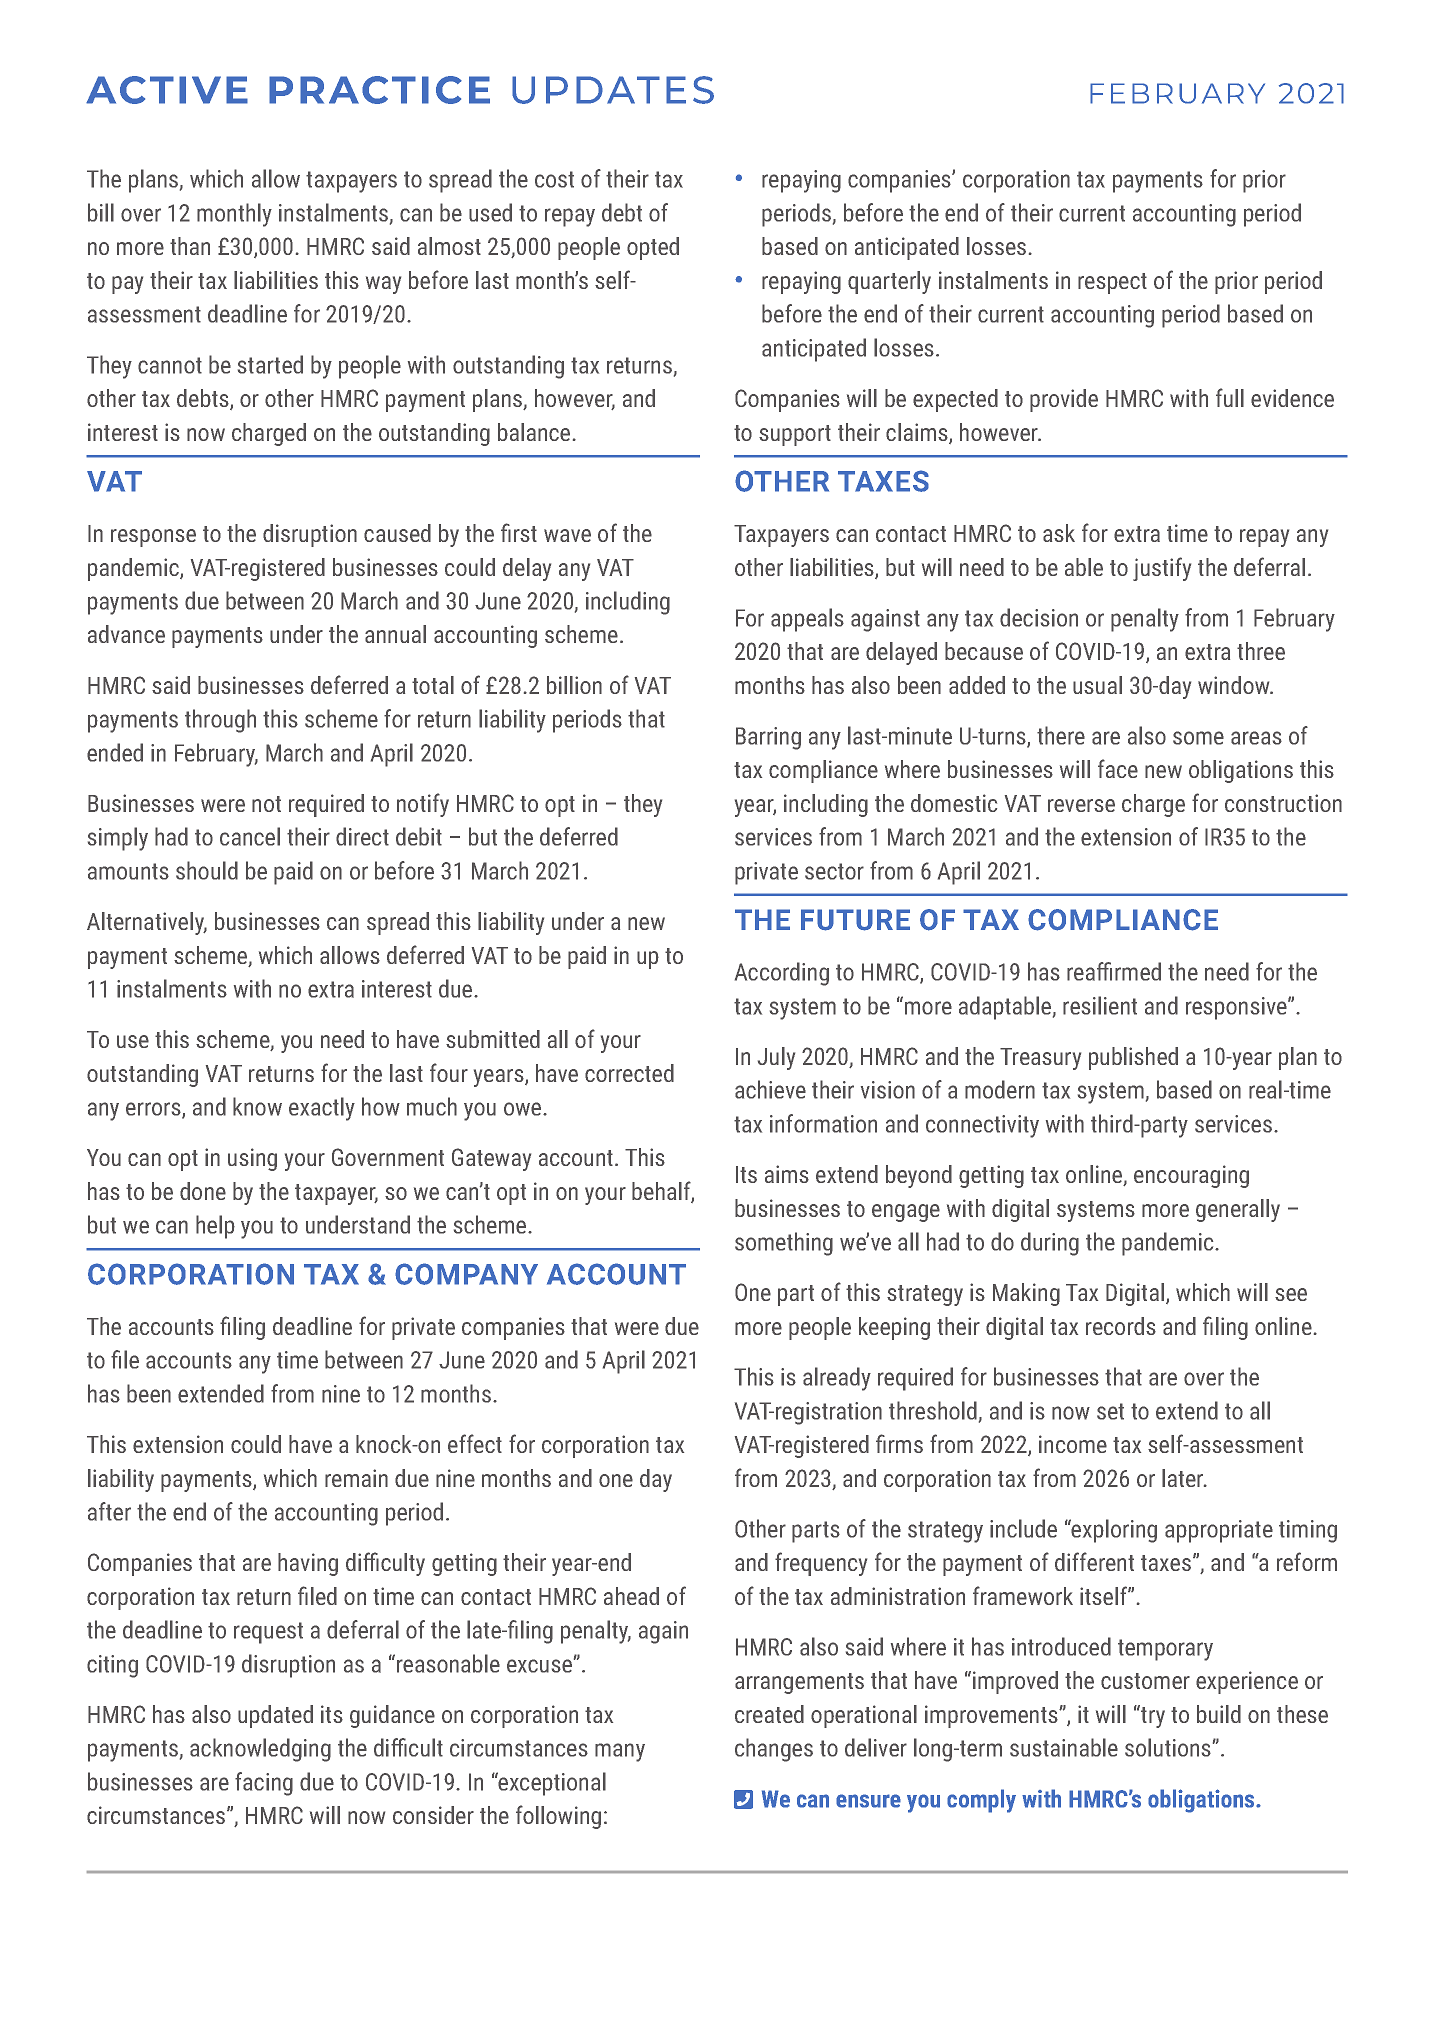  Describe the element at coordinates (1097, 685) in the screenshot. I see `usual` at that location.
